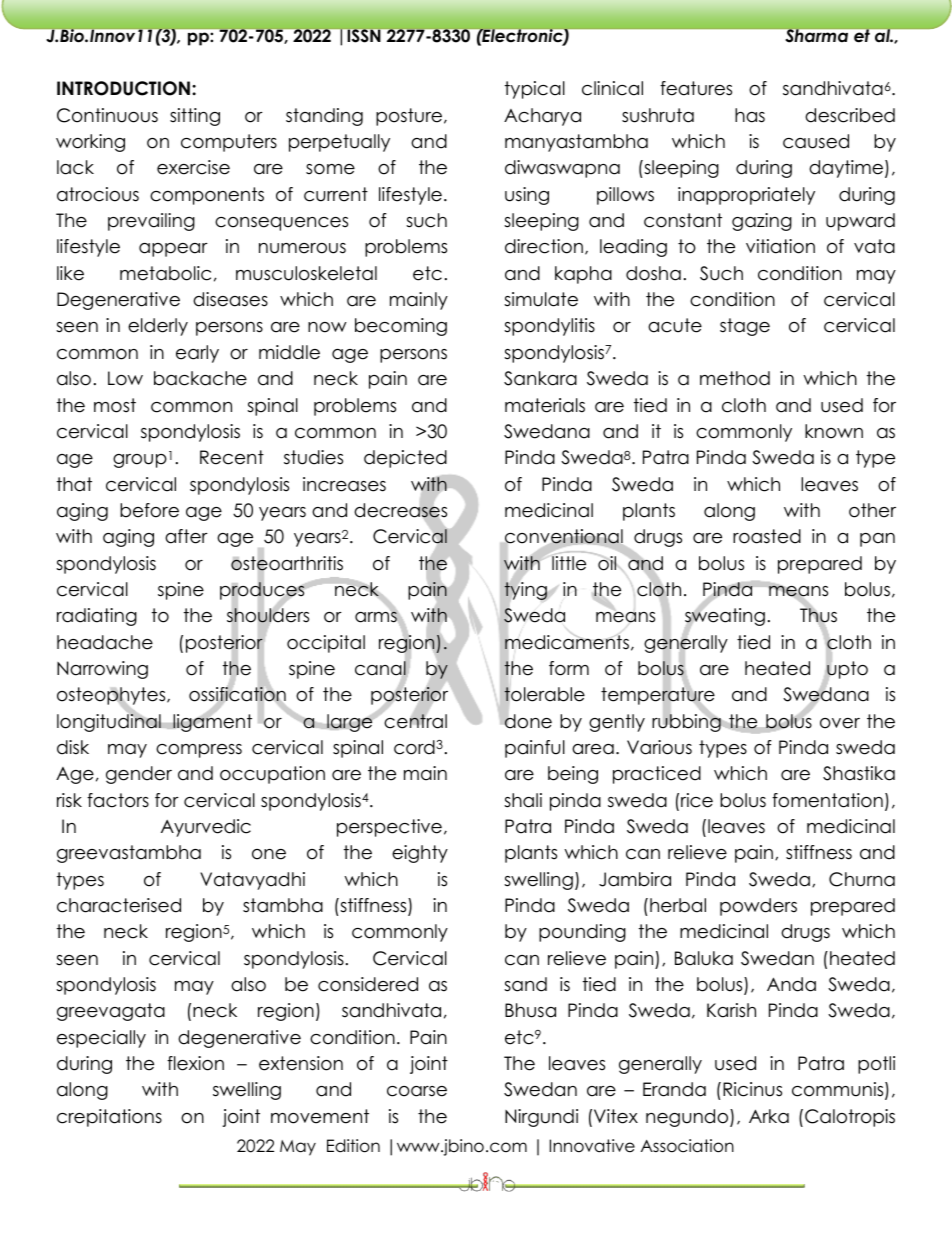 This screenshot has width=952, height=1233. What do you see at coordinates (417, 1091) in the screenshot?
I see `coarse` at bounding box center [417, 1091].
